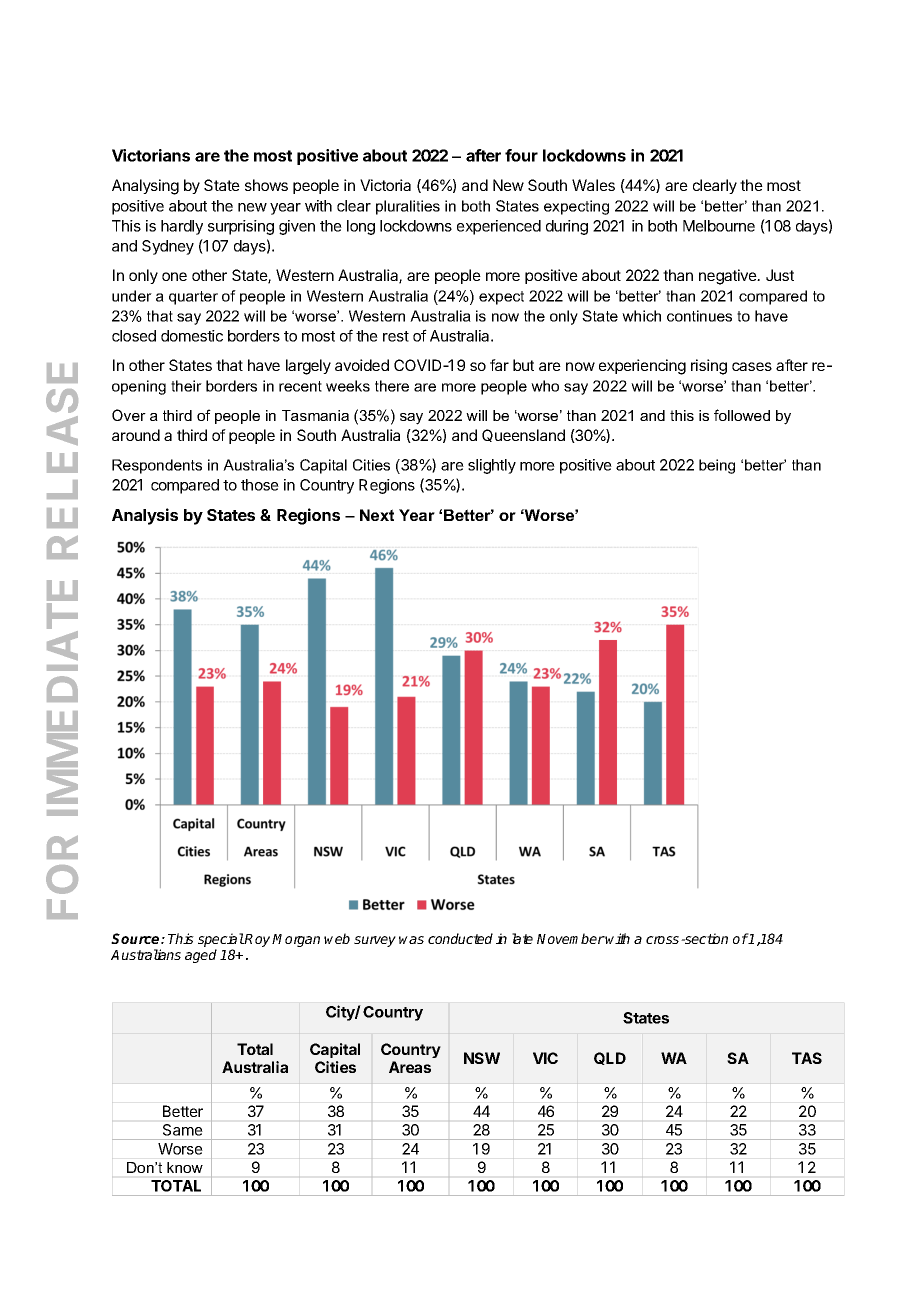 The image size is (924, 1308). Describe the element at coordinates (221, 940) in the screenshot. I see `special` at that location.
